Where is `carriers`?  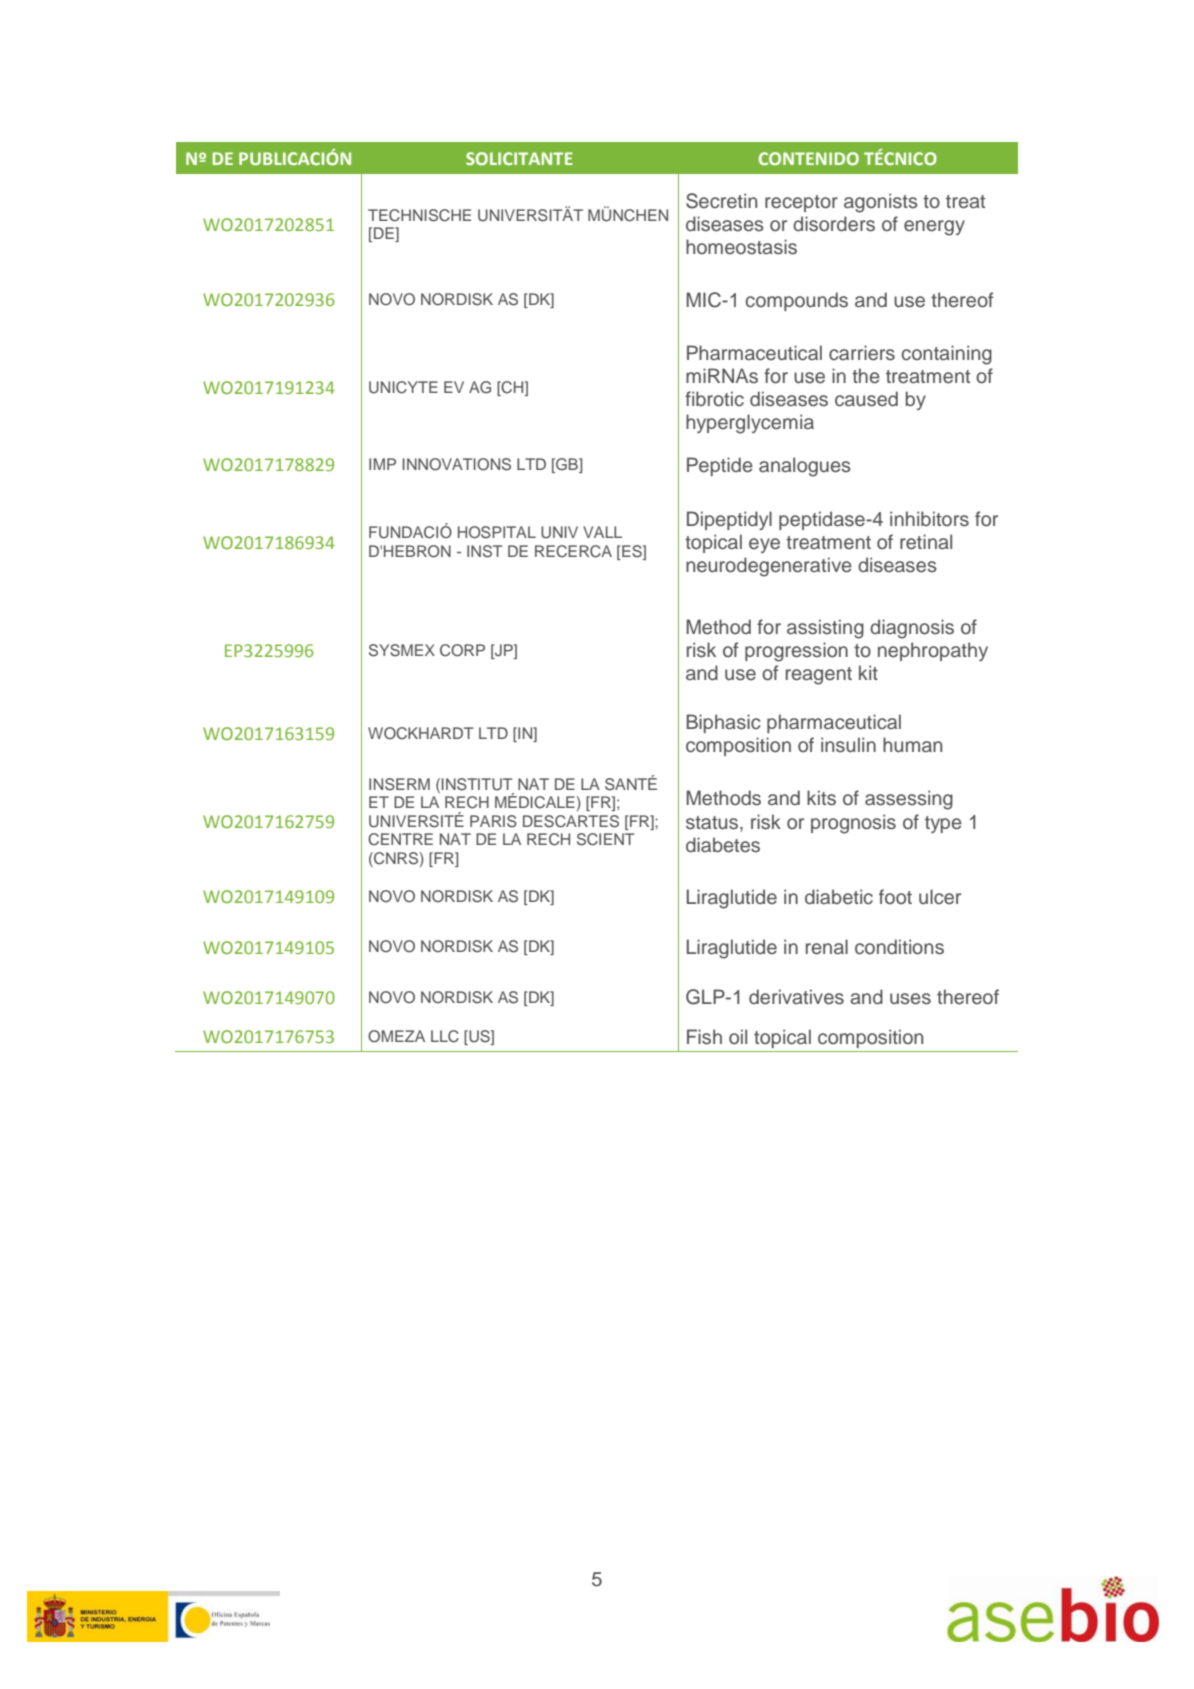
carriers is located at coordinates (862, 353).
